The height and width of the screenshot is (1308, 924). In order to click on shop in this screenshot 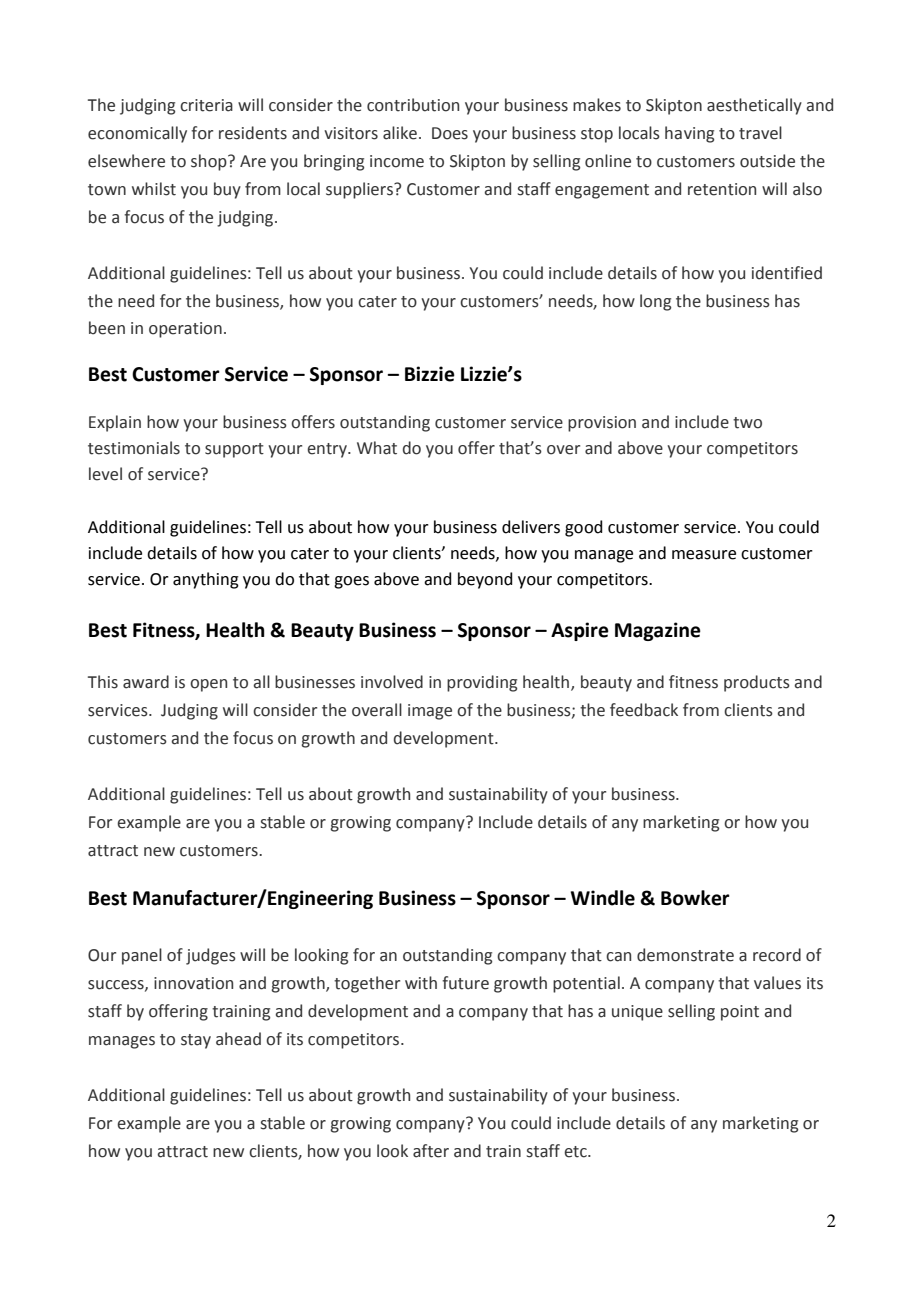, I will do `click(210, 162)`.
